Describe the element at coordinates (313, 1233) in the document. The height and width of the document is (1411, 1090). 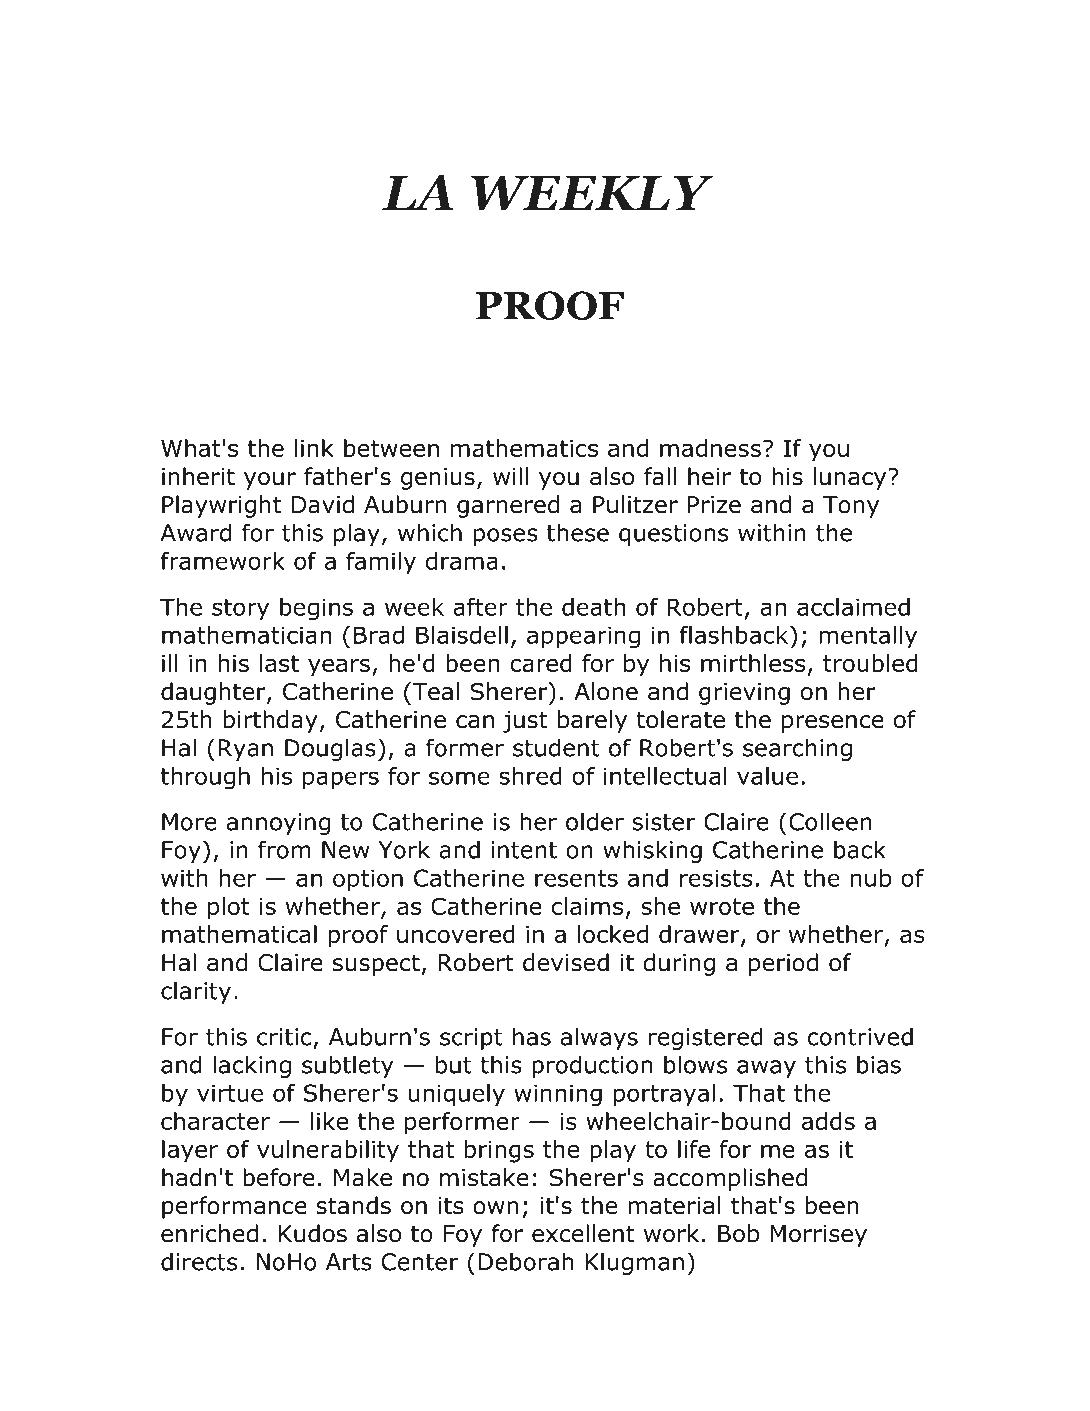
I see `Kudos` at that location.
